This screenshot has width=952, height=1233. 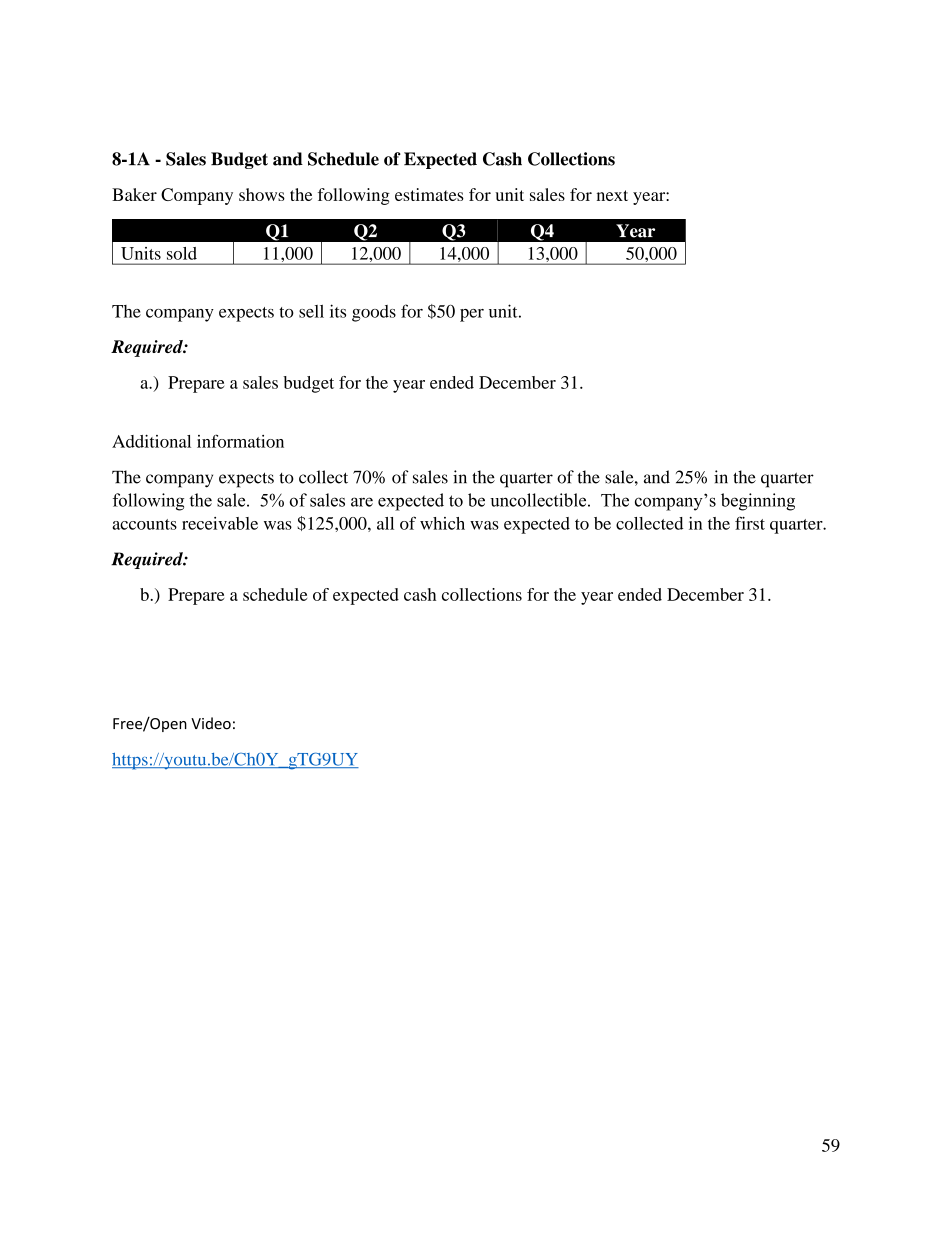 I want to click on information, so click(x=240, y=441).
